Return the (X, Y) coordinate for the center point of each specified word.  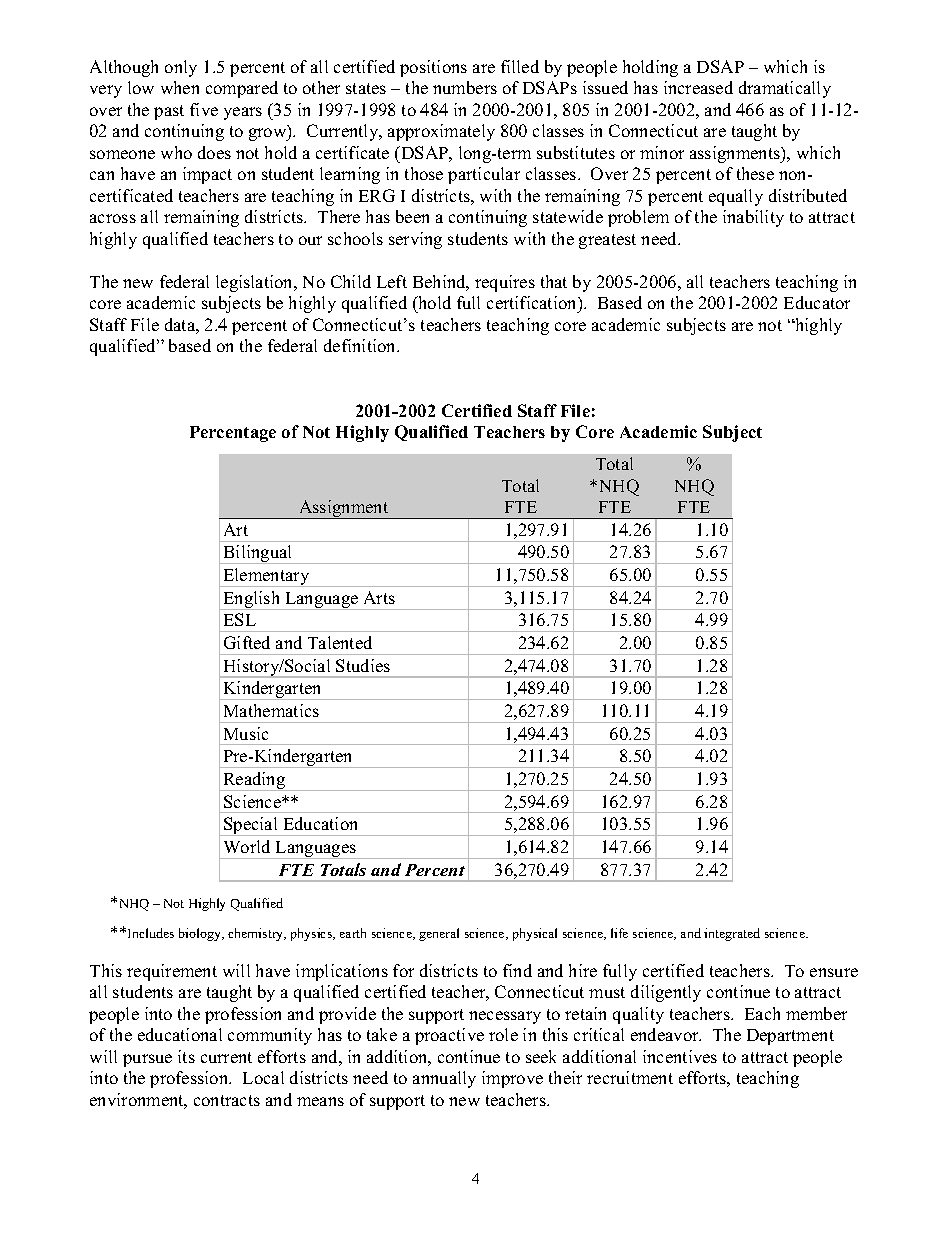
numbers (465, 87)
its (186, 1056)
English (252, 600)
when (180, 87)
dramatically (785, 89)
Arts (379, 597)
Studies (363, 665)
